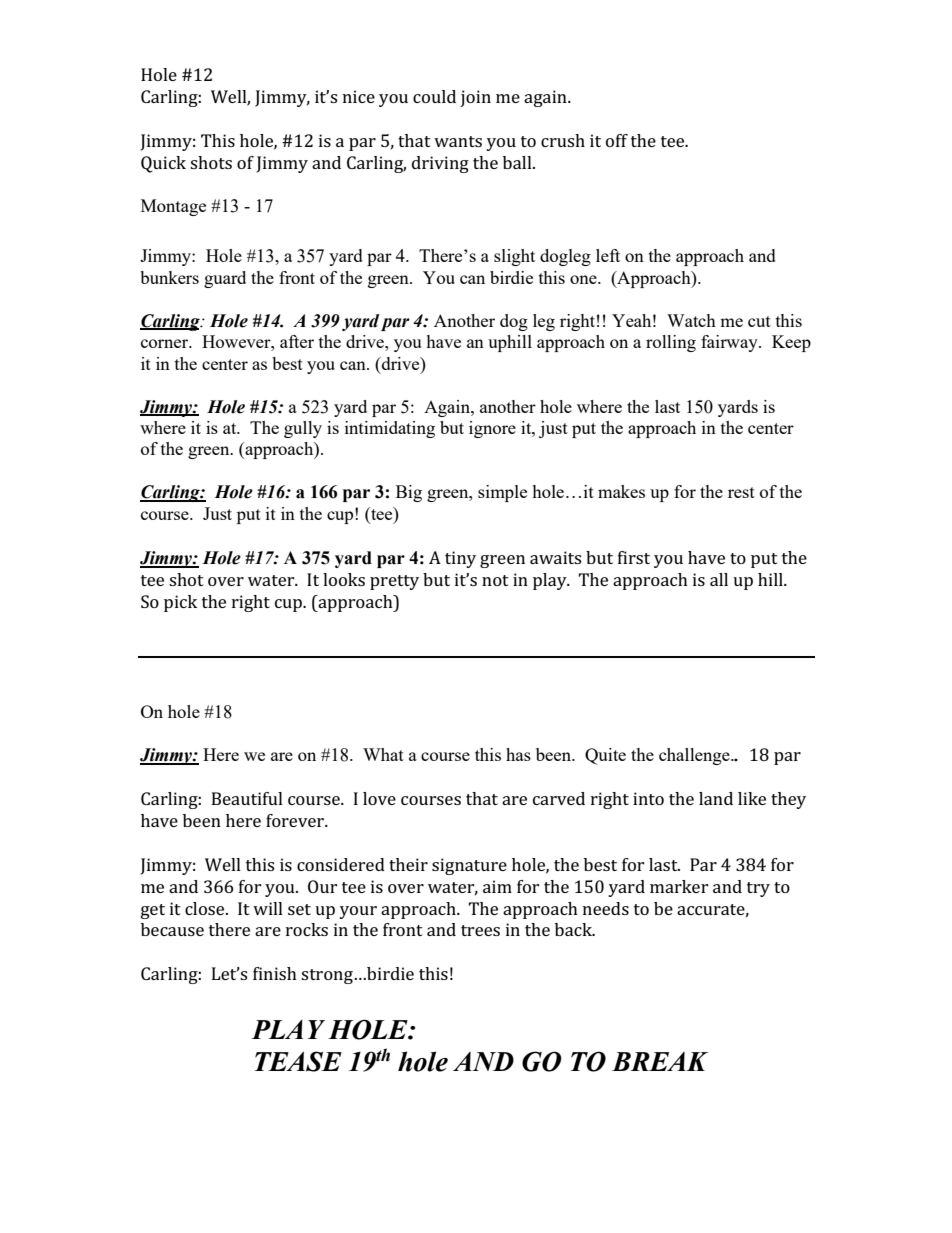 Image resolution: width=952 pixels, height=1233 pixels. Describe the element at coordinates (634, 557) in the screenshot. I see `first` at that location.
